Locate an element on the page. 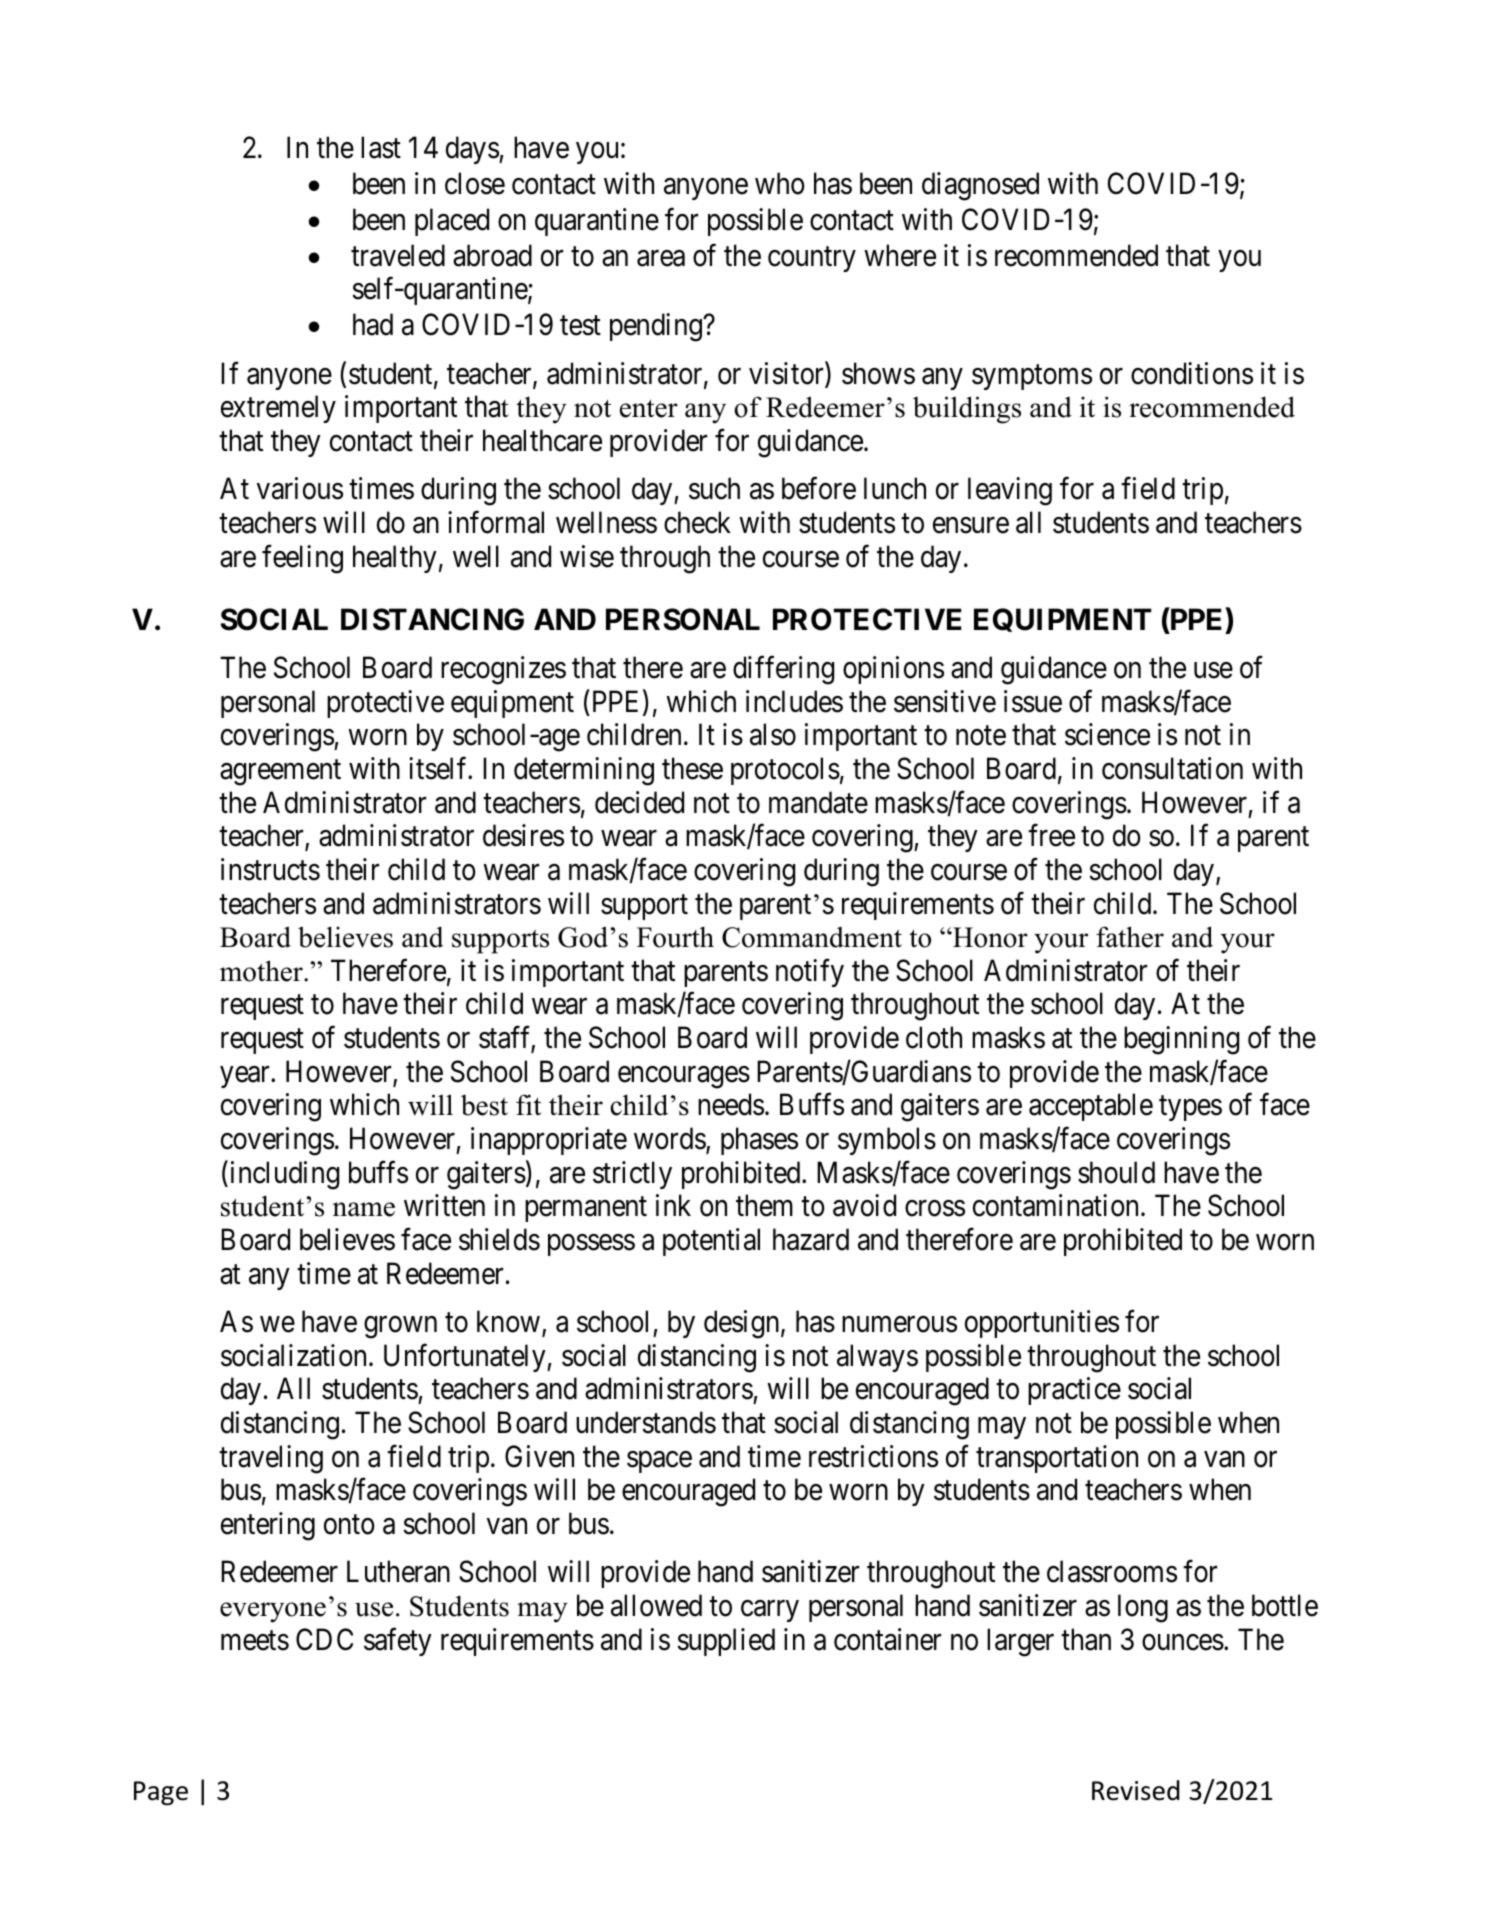 This document has width=1493, height=1932. Fourth is located at coordinates (675, 937).
